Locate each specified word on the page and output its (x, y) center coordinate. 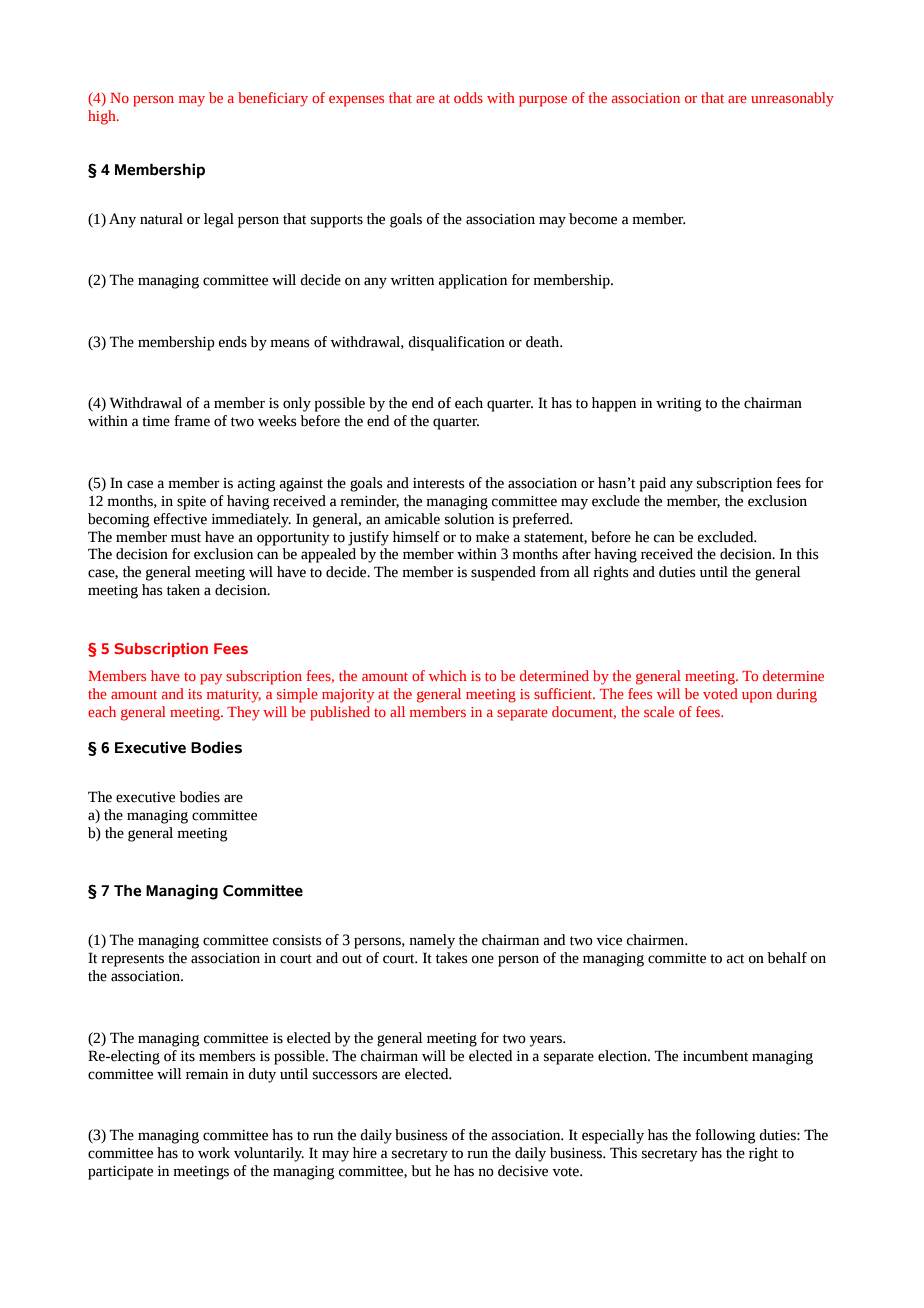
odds (468, 97)
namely (432, 941)
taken (183, 590)
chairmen (657, 940)
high (103, 117)
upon (757, 697)
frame (192, 421)
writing (679, 405)
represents (132, 960)
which (448, 675)
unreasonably (792, 99)
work (214, 1153)
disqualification (456, 343)
